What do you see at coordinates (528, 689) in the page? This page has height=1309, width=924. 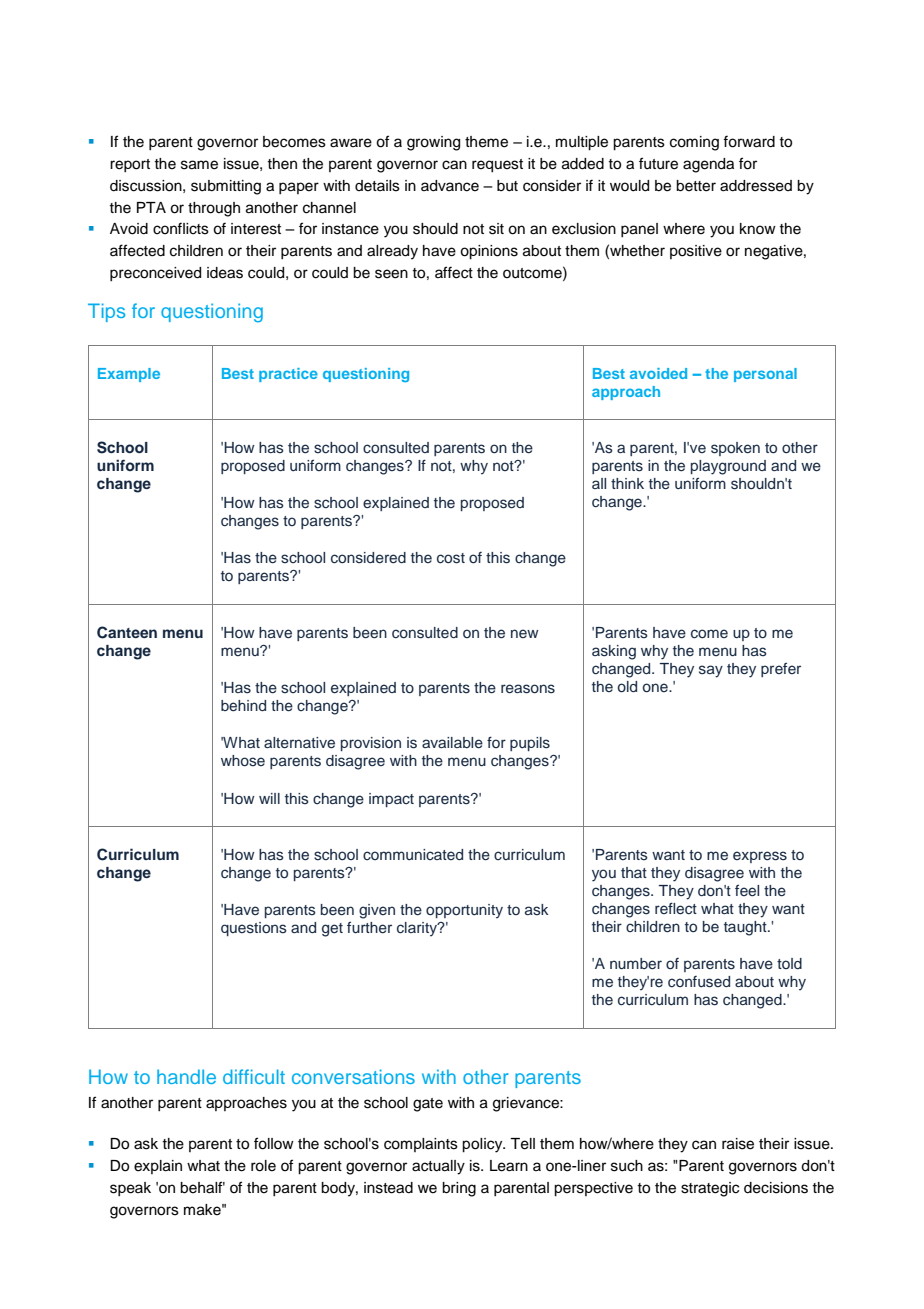 I see `reasons` at bounding box center [528, 689].
